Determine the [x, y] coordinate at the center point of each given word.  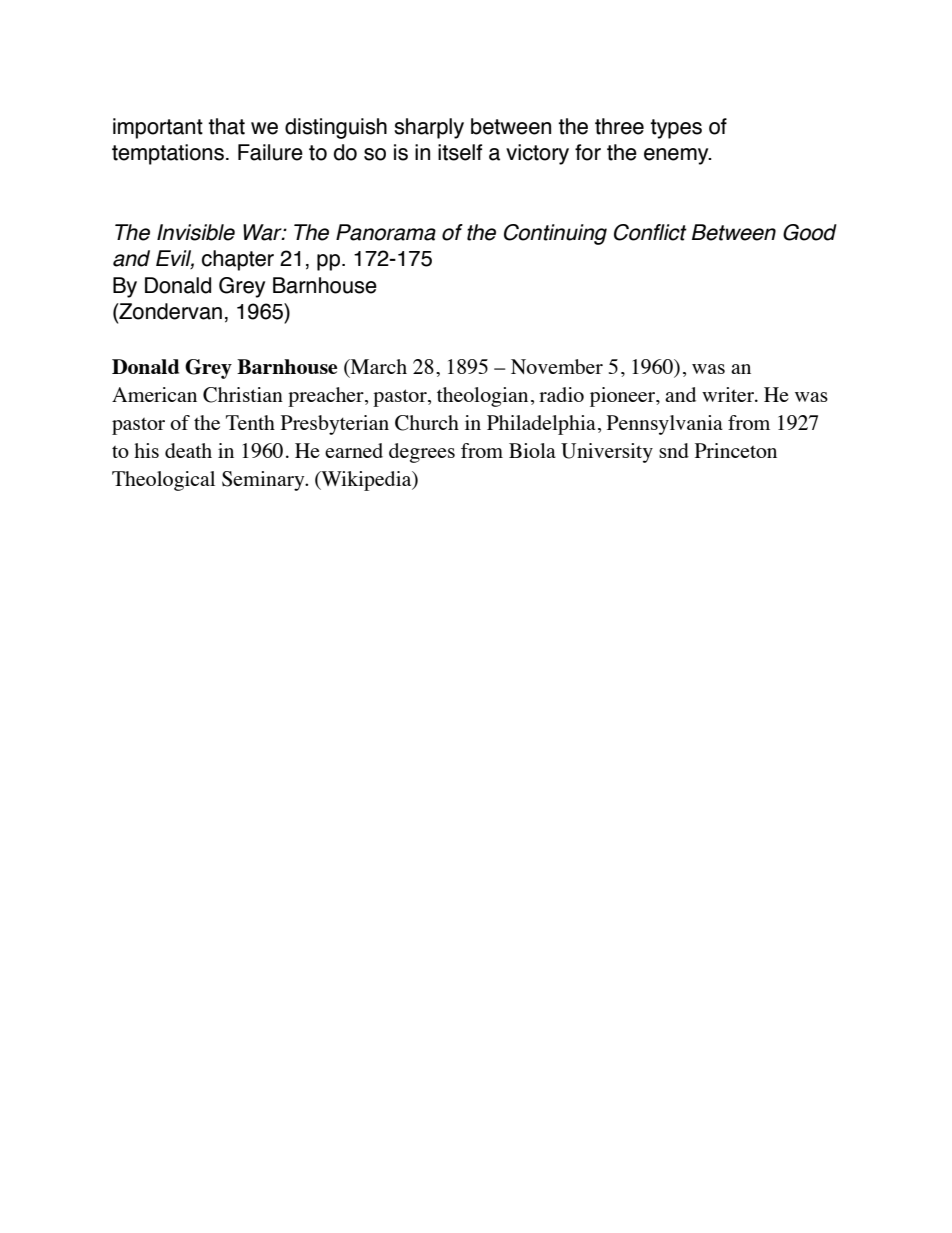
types [676, 129]
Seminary [264, 481]
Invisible [196, 232]
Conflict [650, 232]
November [557, 366]
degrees [422, 453]
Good [810, 232]
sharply [429, 128]
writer [729, 394]
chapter [238, 260]
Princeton [736, 450]
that [226, 126]
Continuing [555, 234]
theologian [482, 397]
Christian [243, 395]
